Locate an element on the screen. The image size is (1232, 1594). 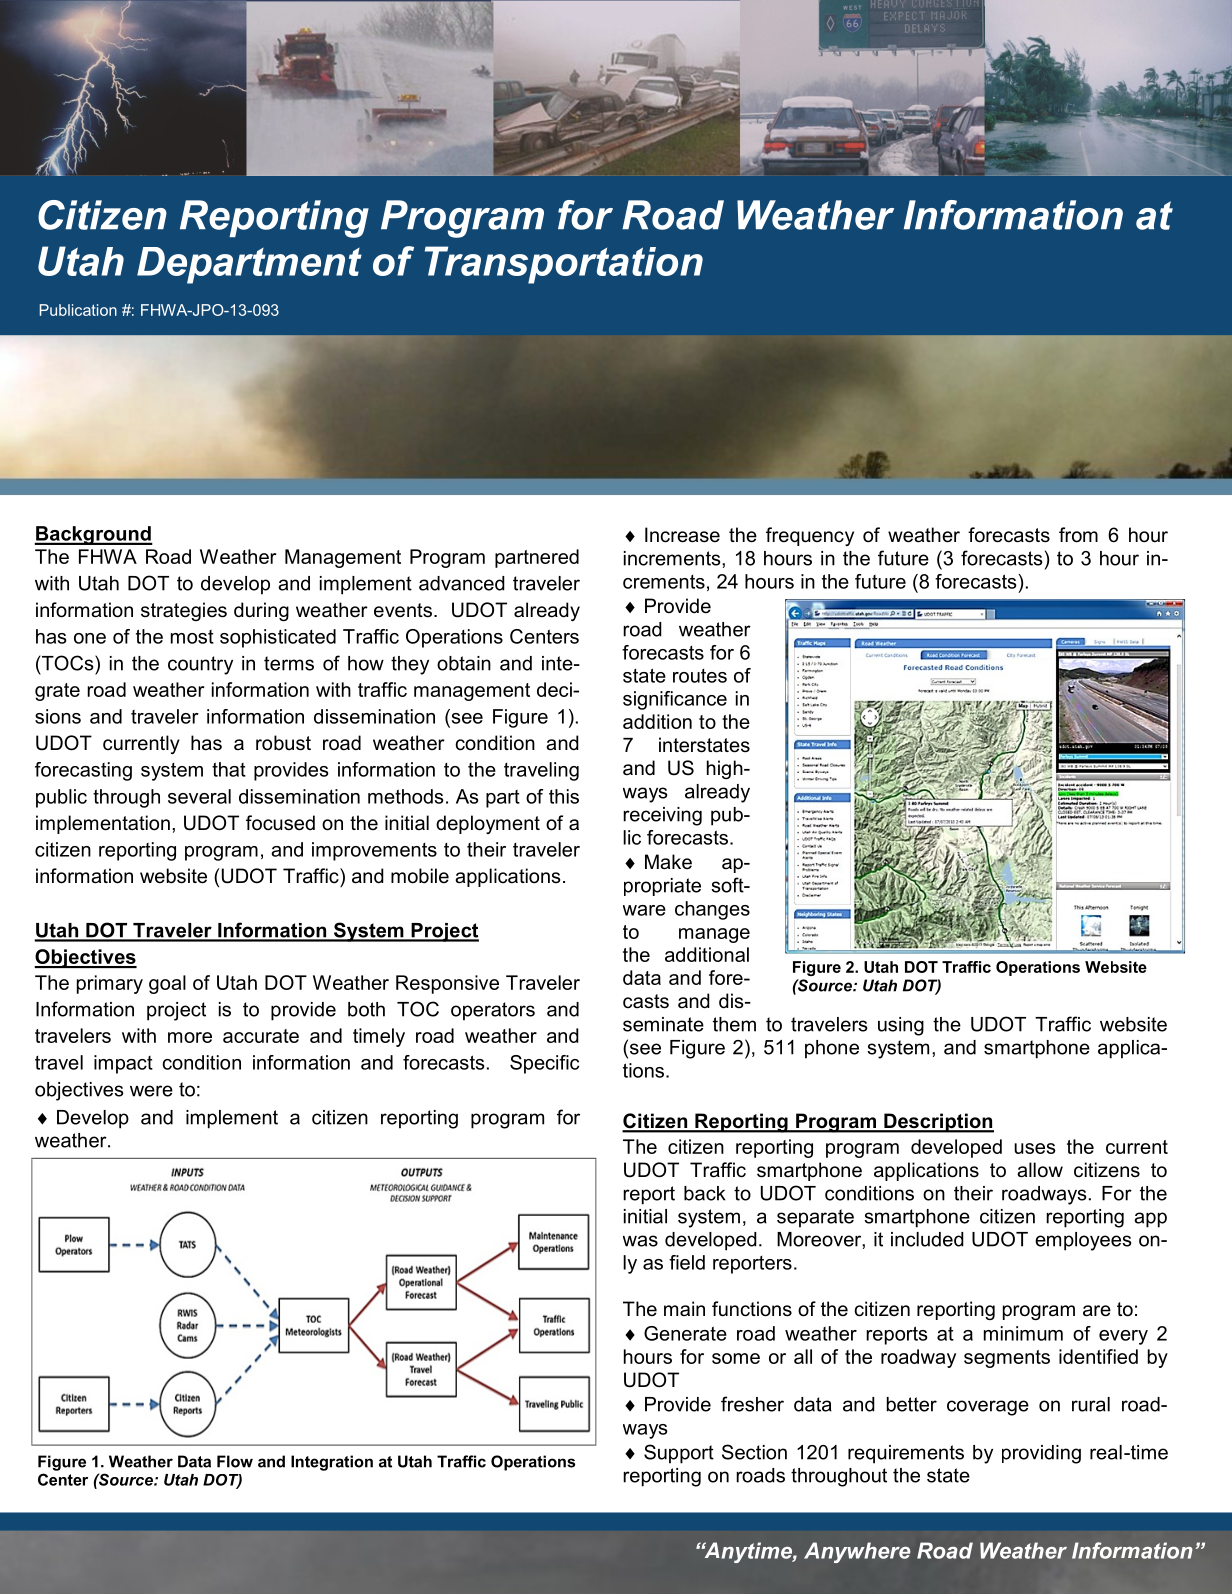
Transportation is located at coordinates (564, 265).
